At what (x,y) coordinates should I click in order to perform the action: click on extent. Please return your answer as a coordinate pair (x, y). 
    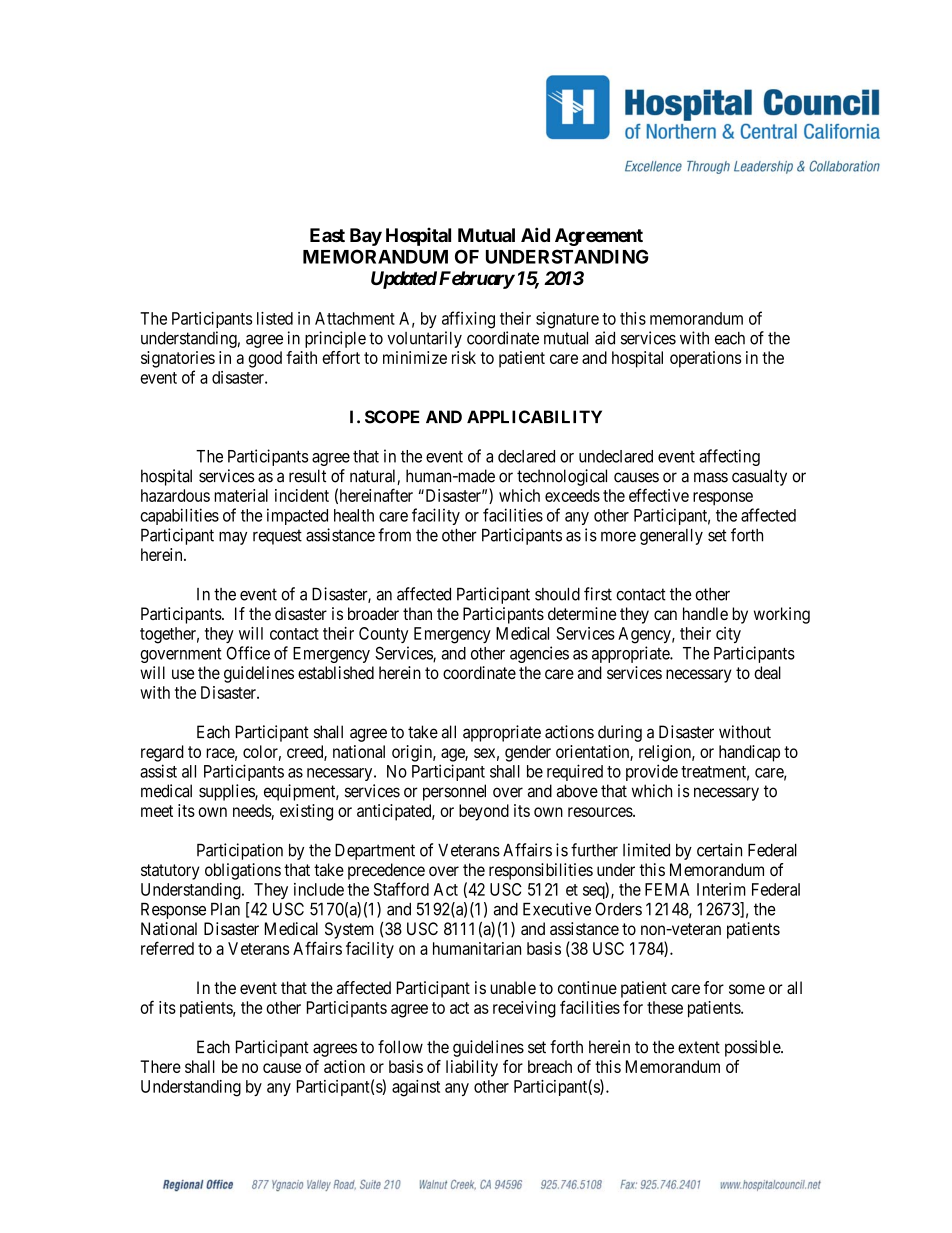
    Looking at the image, I should click on (699, 1047).
